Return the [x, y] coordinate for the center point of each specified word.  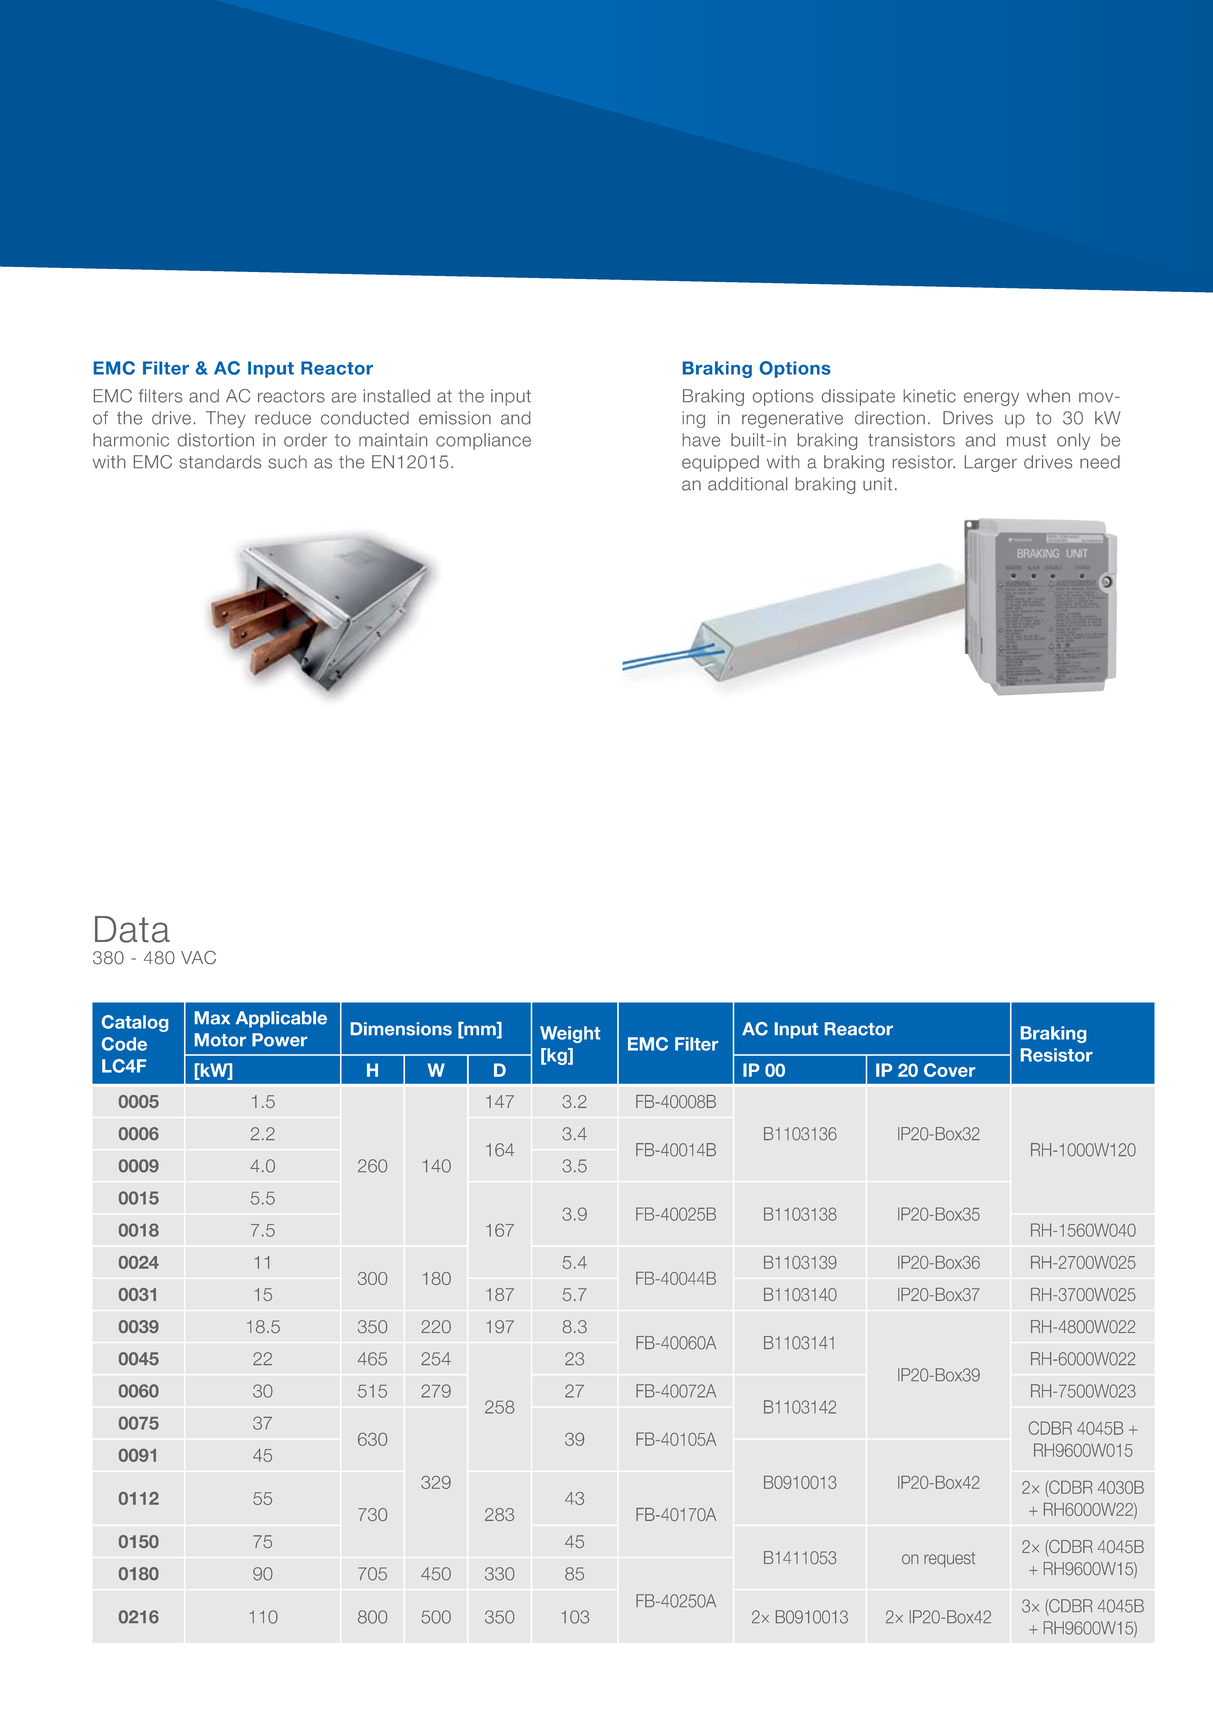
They [226, 419]
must [1026, 440]
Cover [949, 1070]
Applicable [281, 1019]
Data [132, 929]
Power [279, 1040]
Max [212, 1018]
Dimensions [401, 1029]
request [949, 1560]
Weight [570, 1034]
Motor [220, 1040]
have [701, 440]
